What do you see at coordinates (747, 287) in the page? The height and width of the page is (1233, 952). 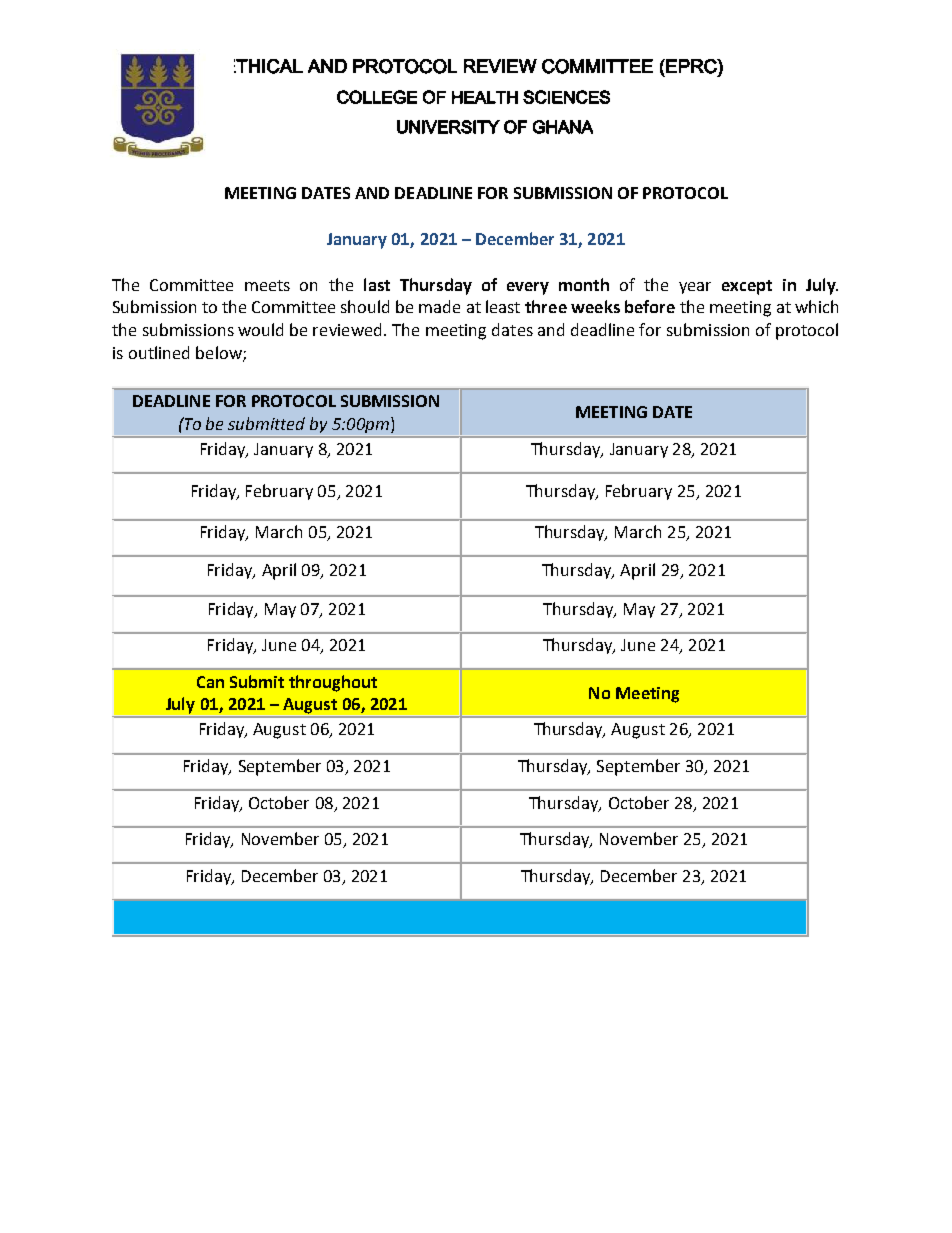 I see `except` at bounding box center [747, 287].
